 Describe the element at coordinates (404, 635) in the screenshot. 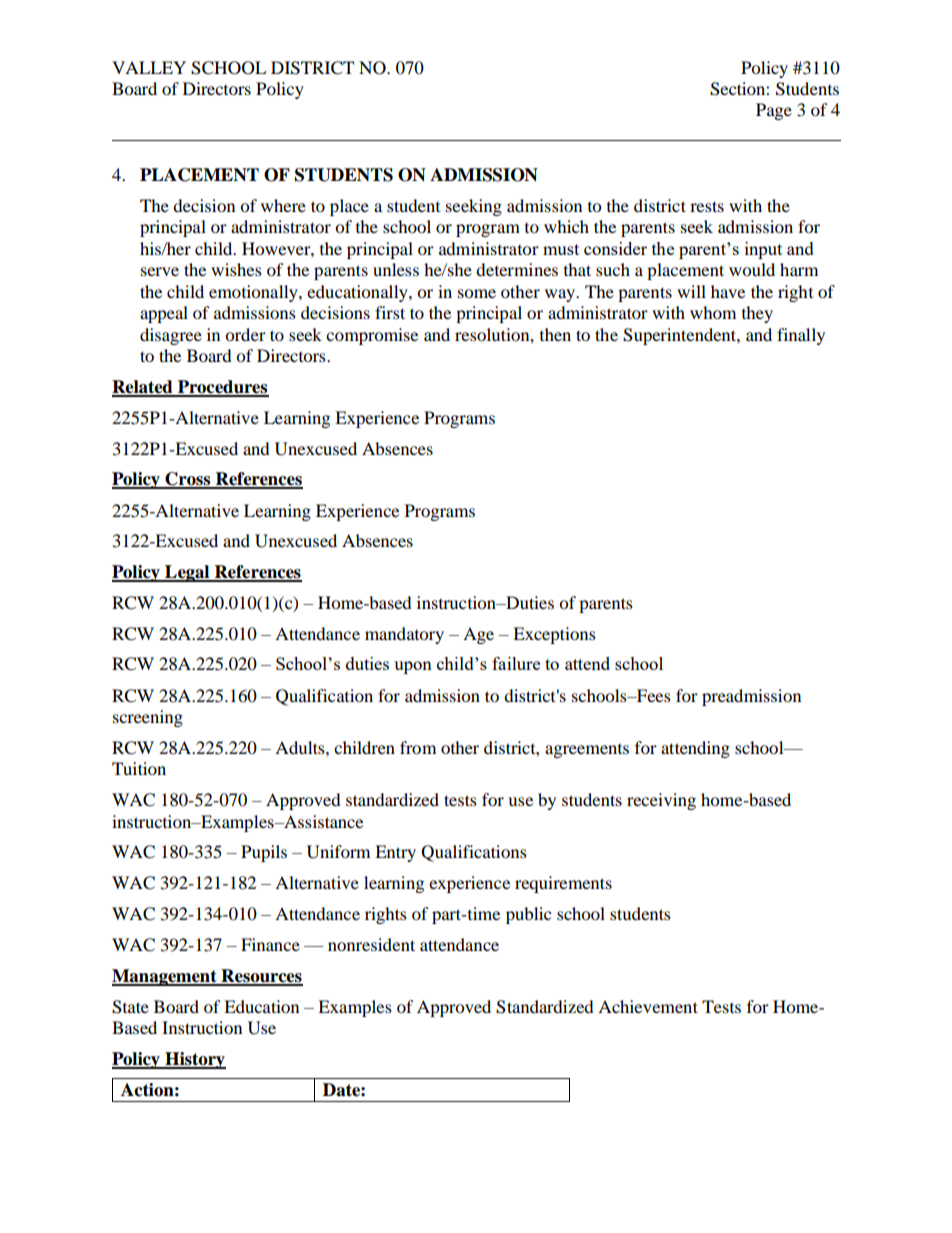

I see `mandatory` at that location.
